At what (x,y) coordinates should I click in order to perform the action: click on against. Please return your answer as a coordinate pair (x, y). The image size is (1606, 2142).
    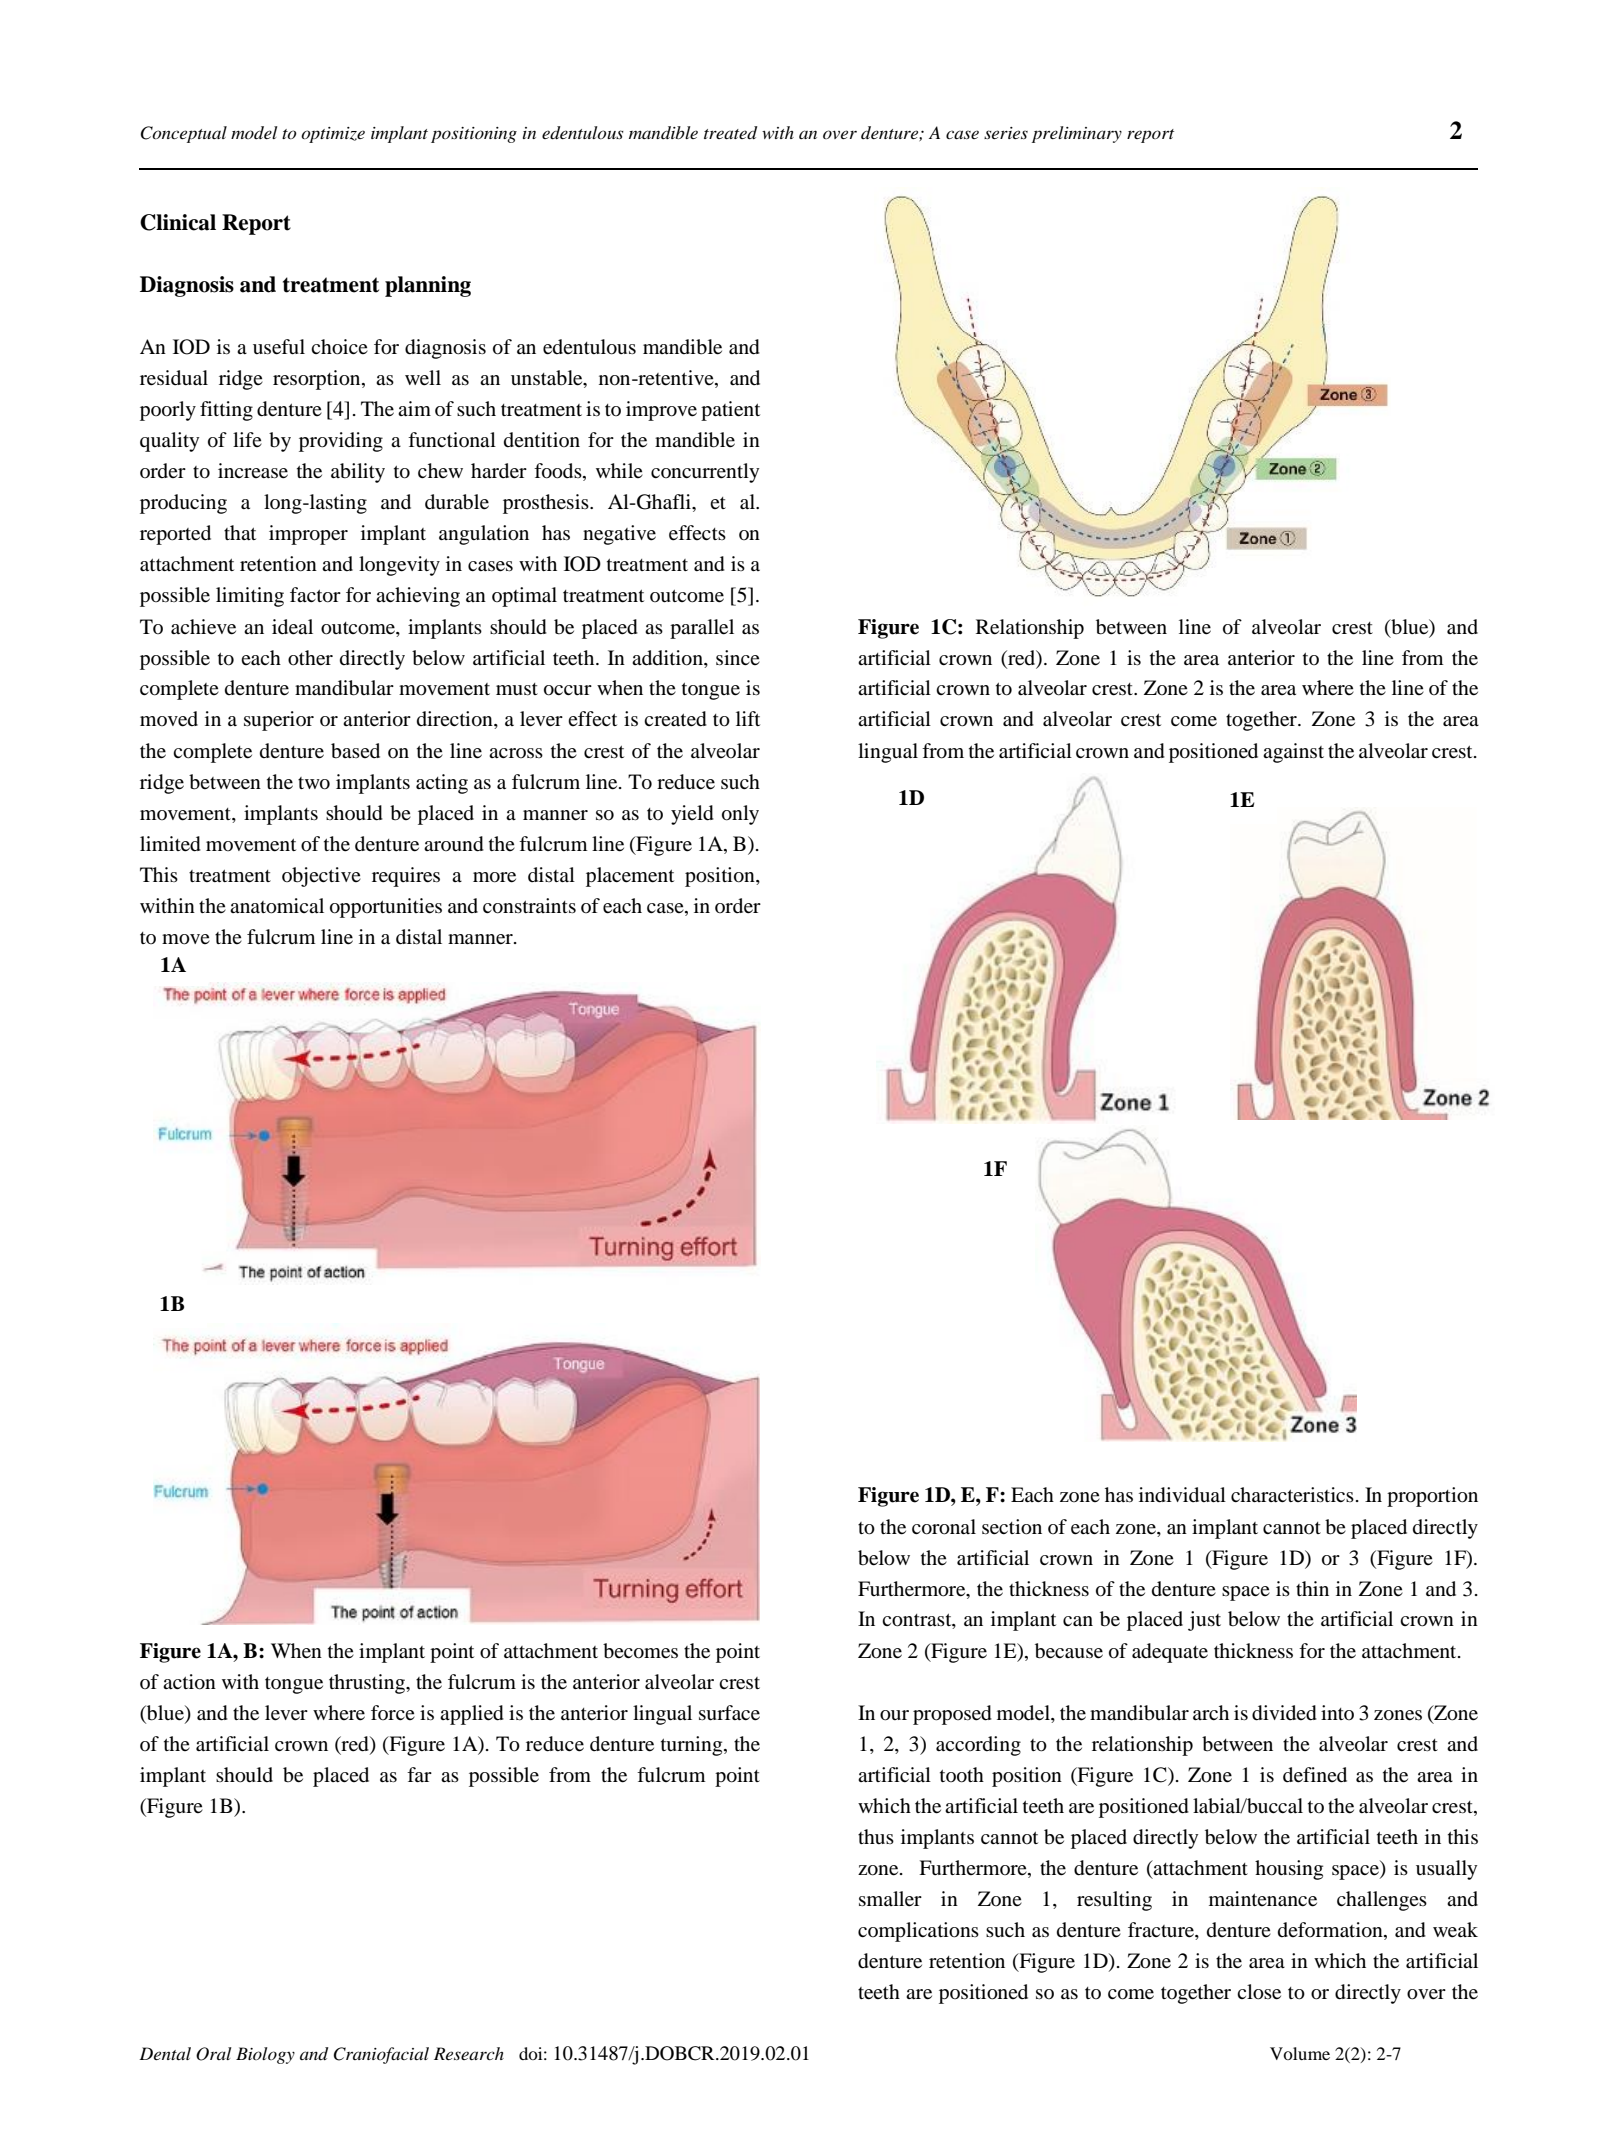
    Looking at the image, I should click on (1293, 753).
